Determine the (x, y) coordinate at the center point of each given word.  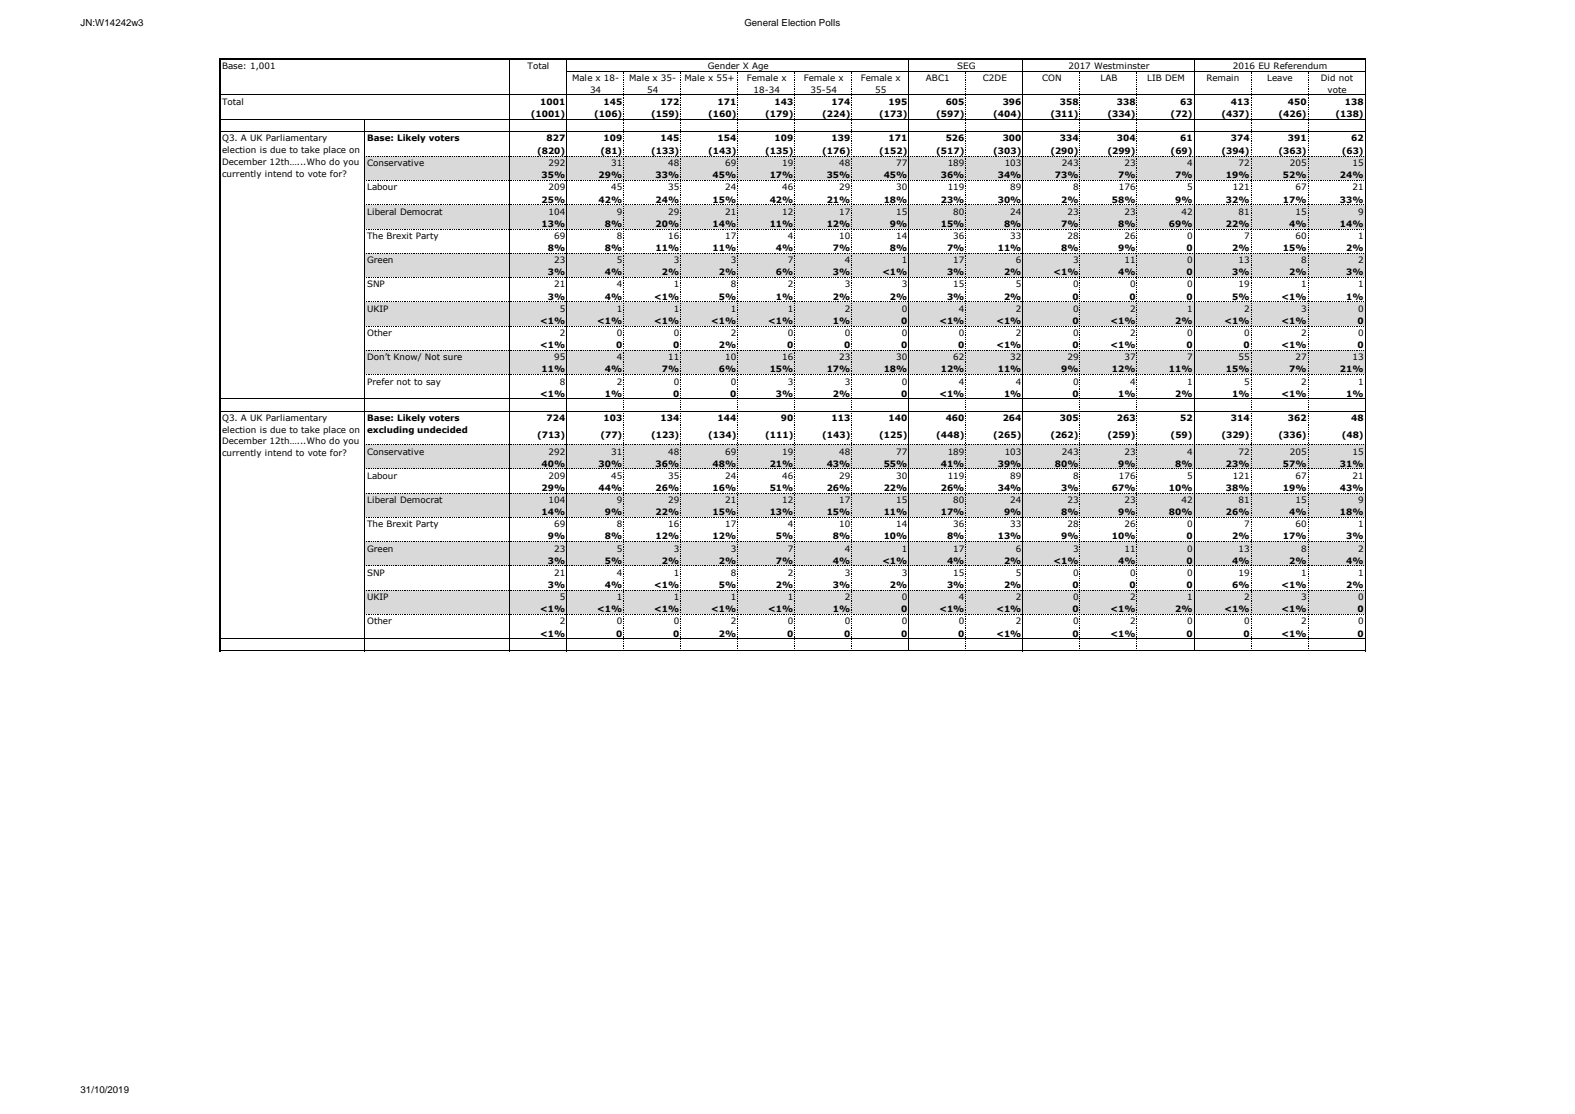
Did (1328, 77)
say (433, 383)
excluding (390, 430)
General (761, 22)
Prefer (380, 381)
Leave (1279, 77)
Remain (1223, 77)
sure (452, 357)
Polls (829, 22)
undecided (442, 429)
